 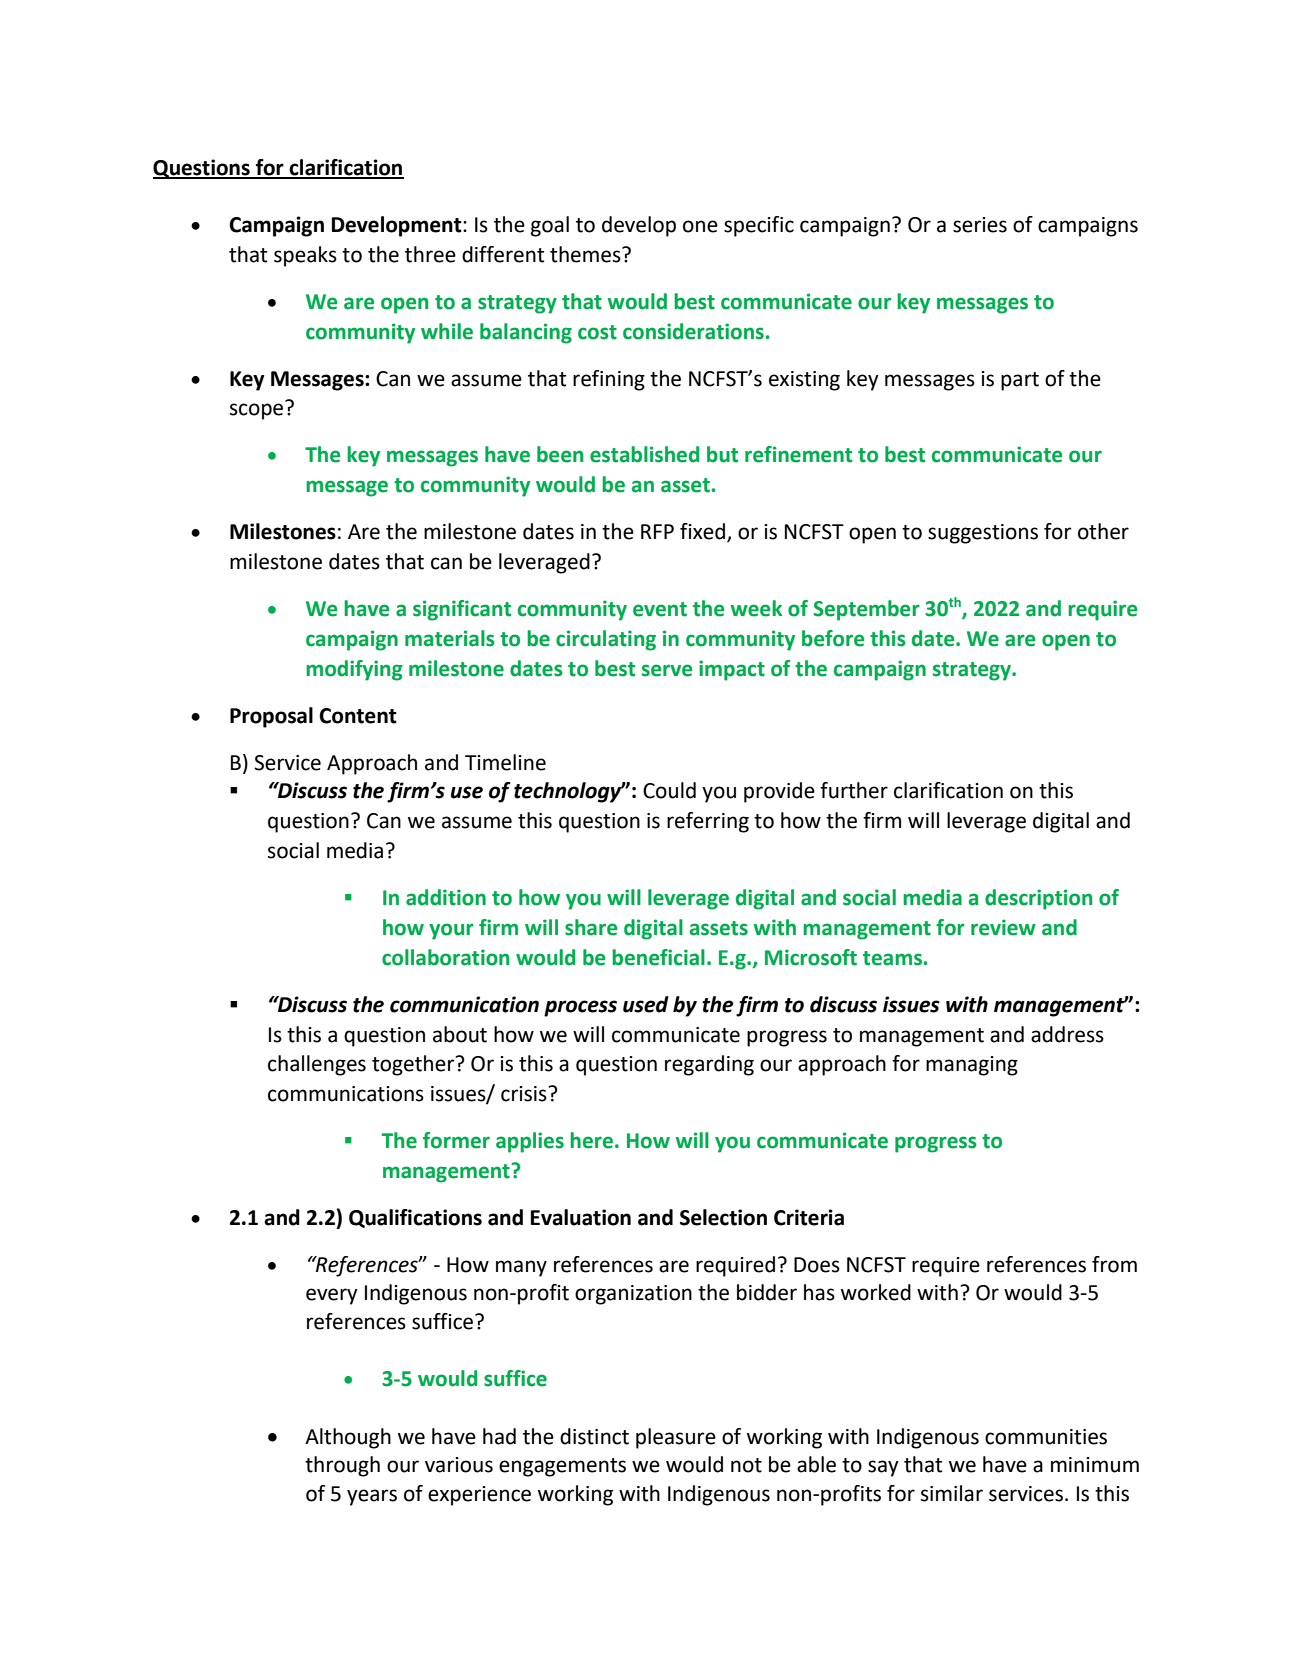 I want to click on fixed, so click(x=704, y=532).
